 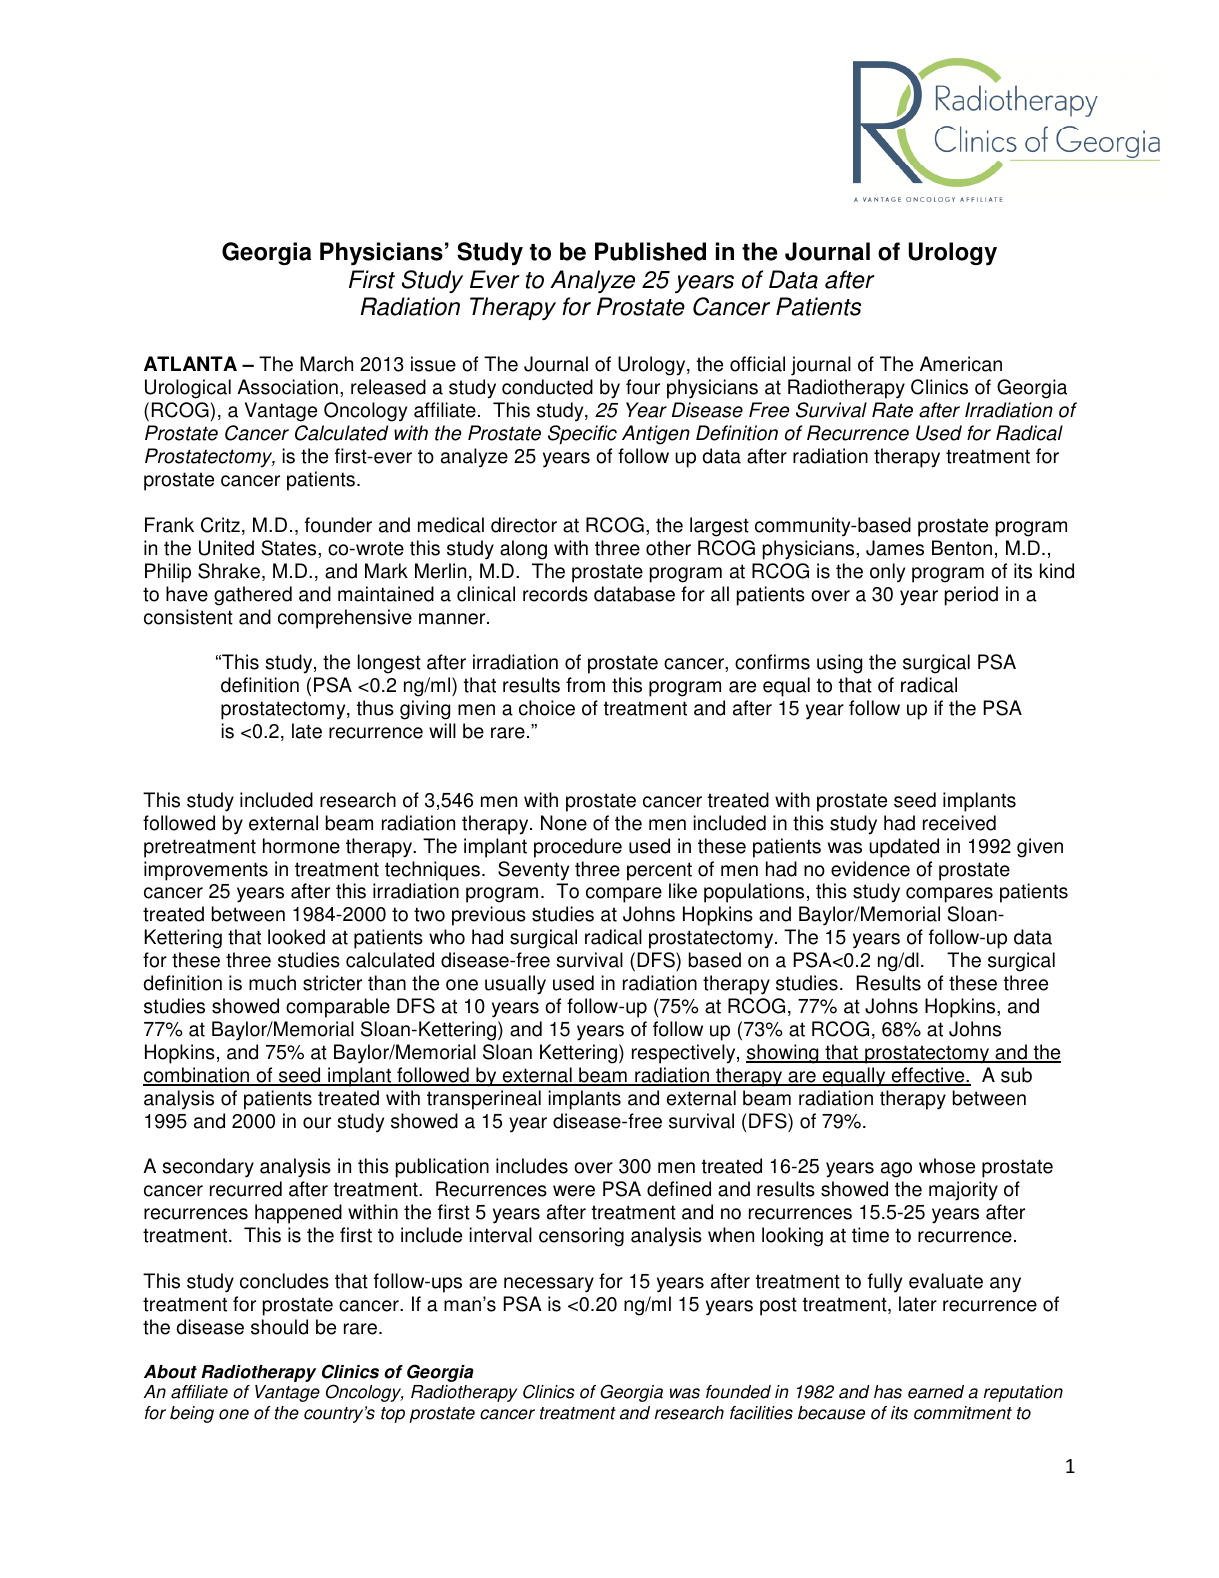 I want to click on should, so click(x=279, y=1327).
